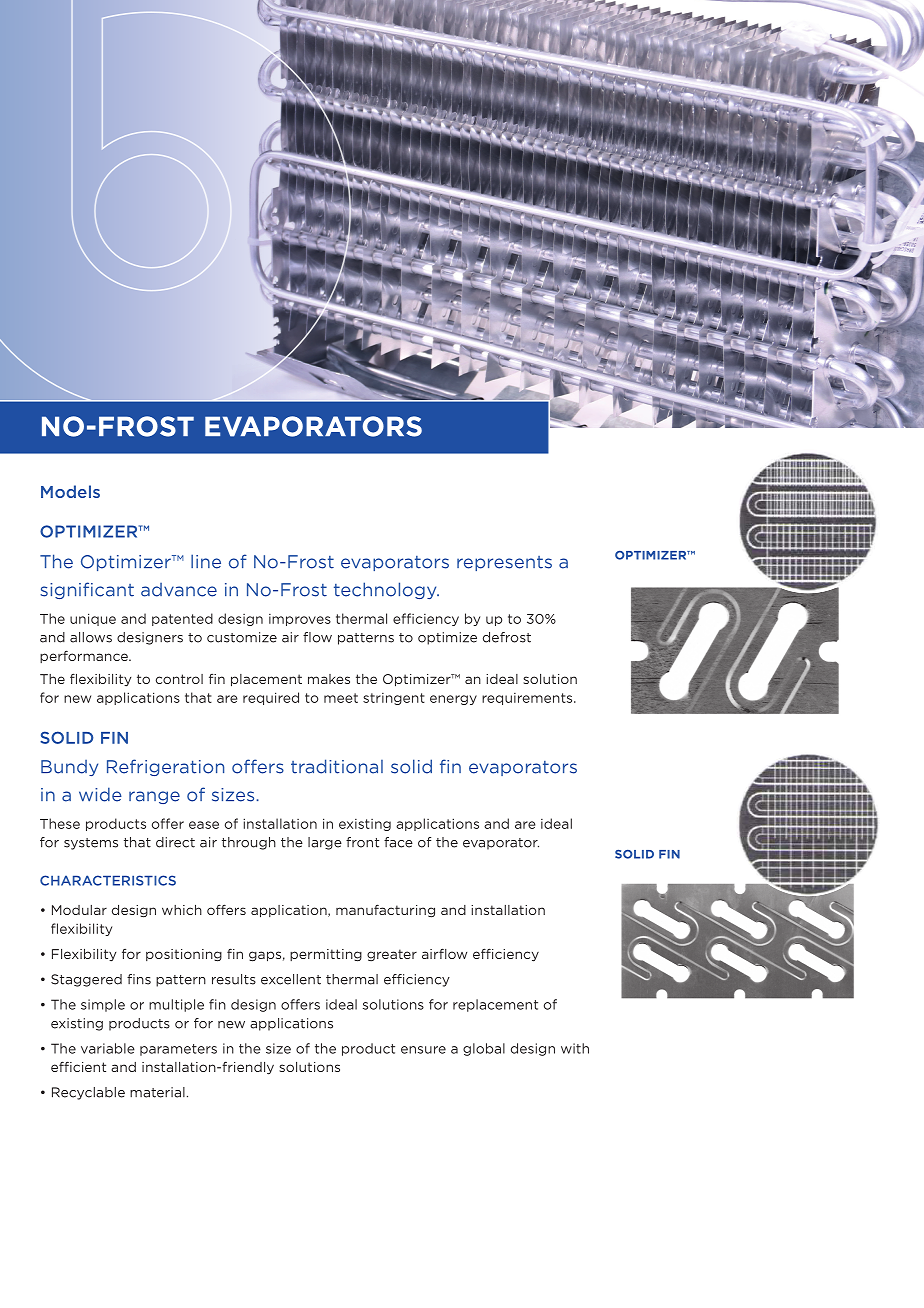 This screenshot has height=1308, width=924. I want to click on large, so click(325, 843).
